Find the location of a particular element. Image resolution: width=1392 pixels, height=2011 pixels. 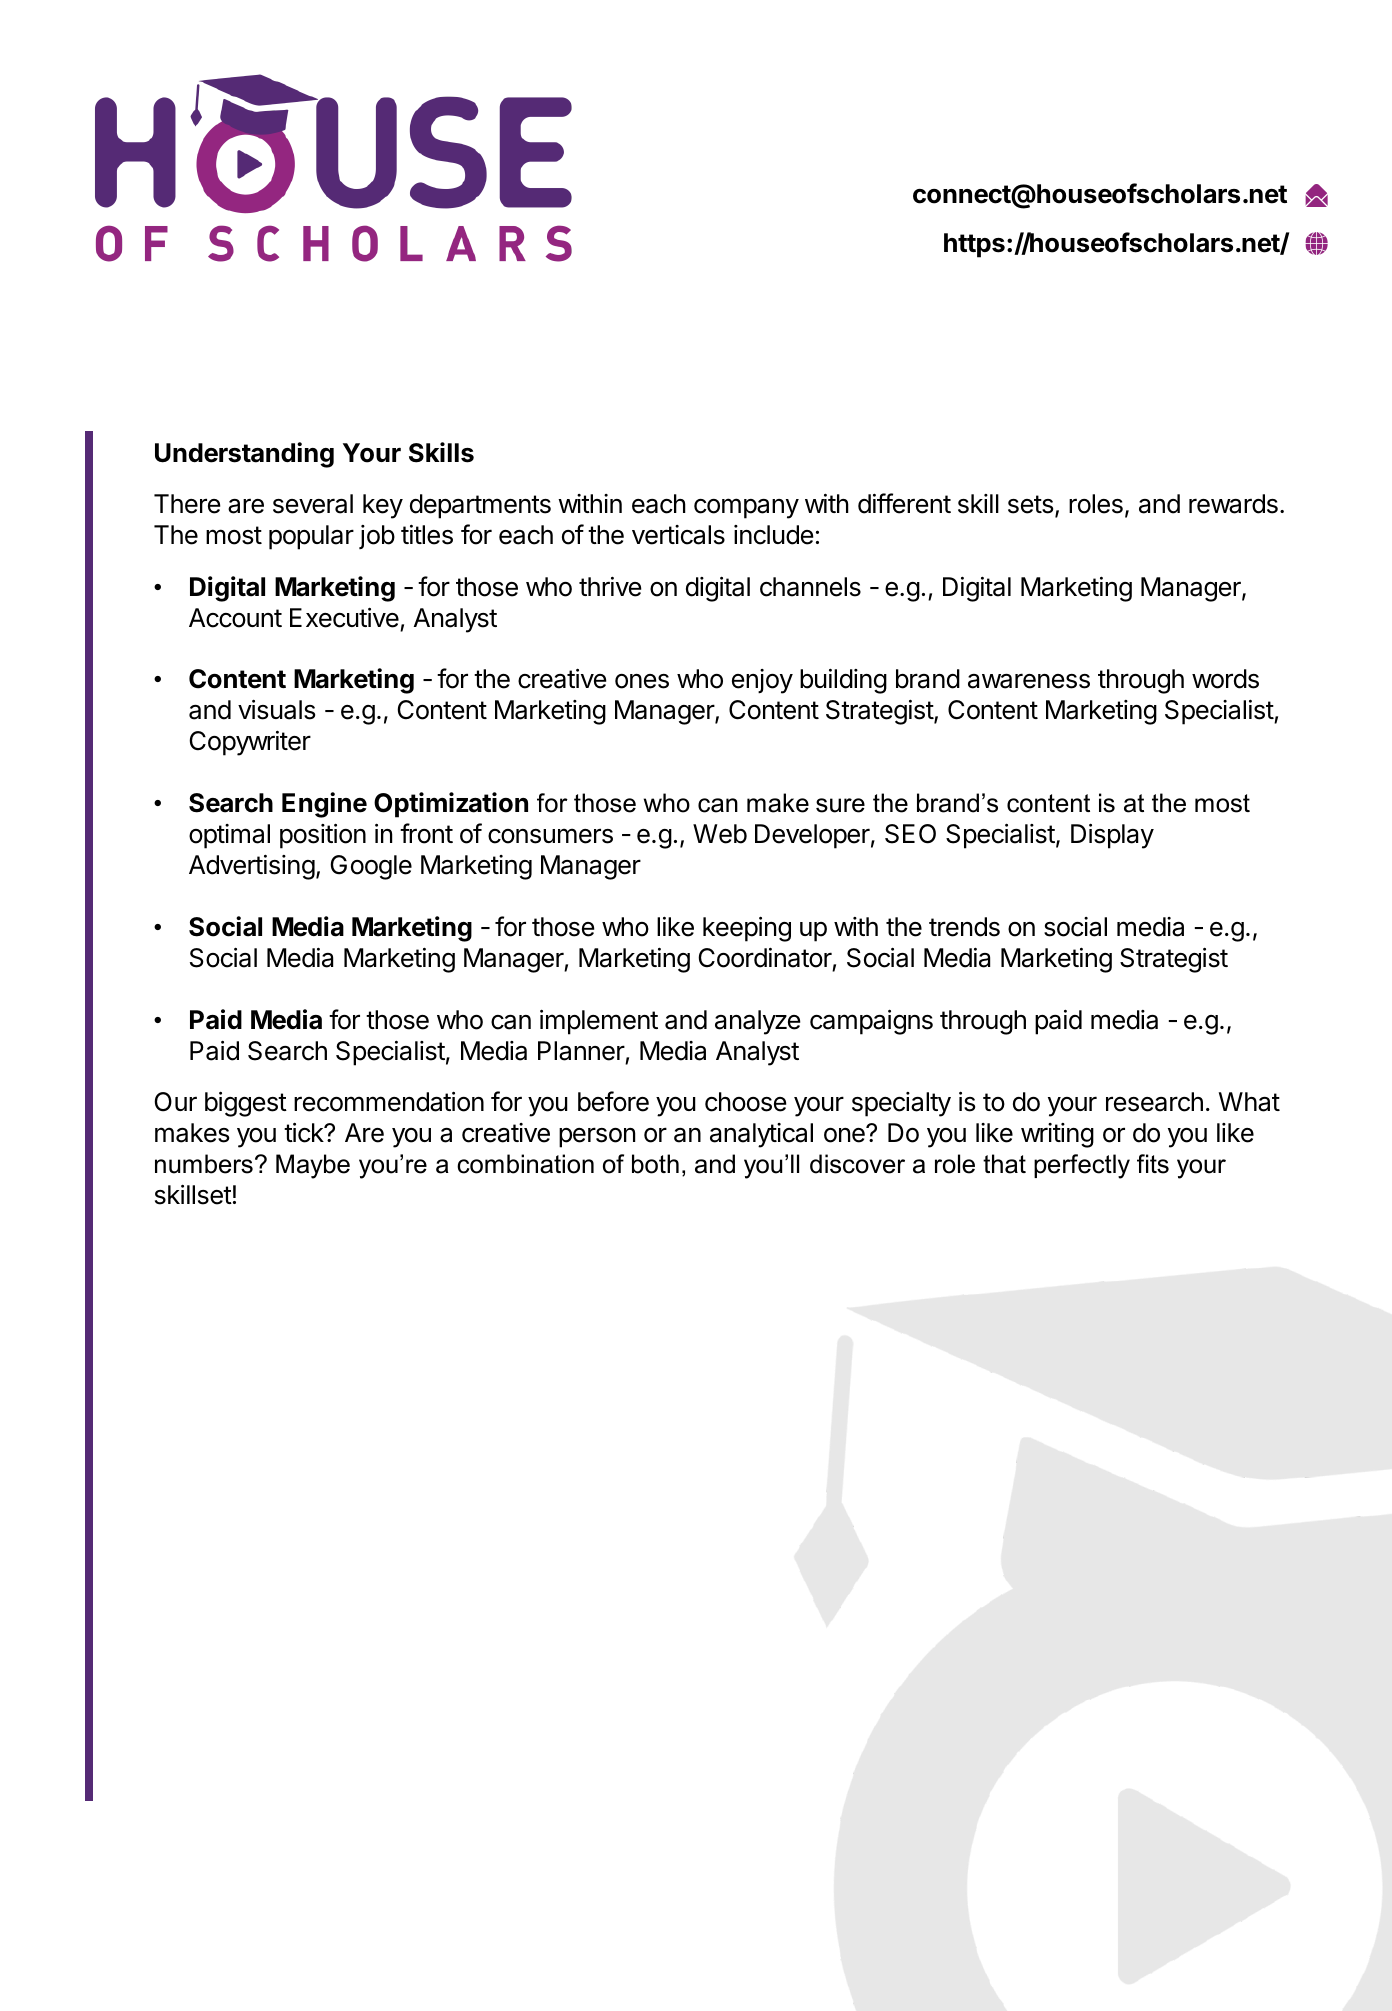

enjoy is located at coordinates (762, 681).
